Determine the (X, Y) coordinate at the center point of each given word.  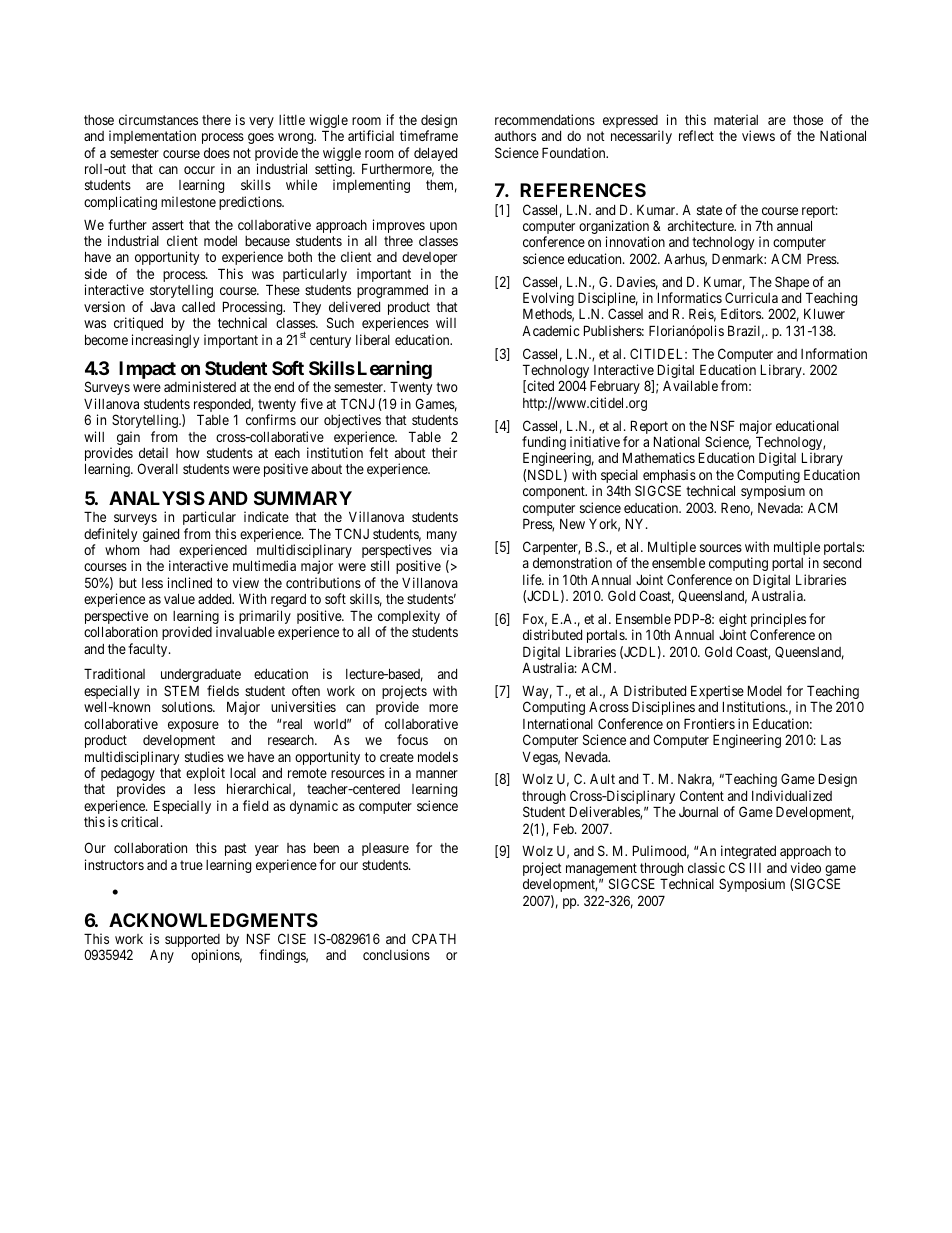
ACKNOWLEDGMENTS (213, 920)
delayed (435, 154)
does (217, 153)
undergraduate (201, 675)
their (444, 452)
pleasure (385, 849)
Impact (147, 370)
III (755, 867)
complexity (409, 618)
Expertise (718, 693)
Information (834, 353)
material (736, 119)
